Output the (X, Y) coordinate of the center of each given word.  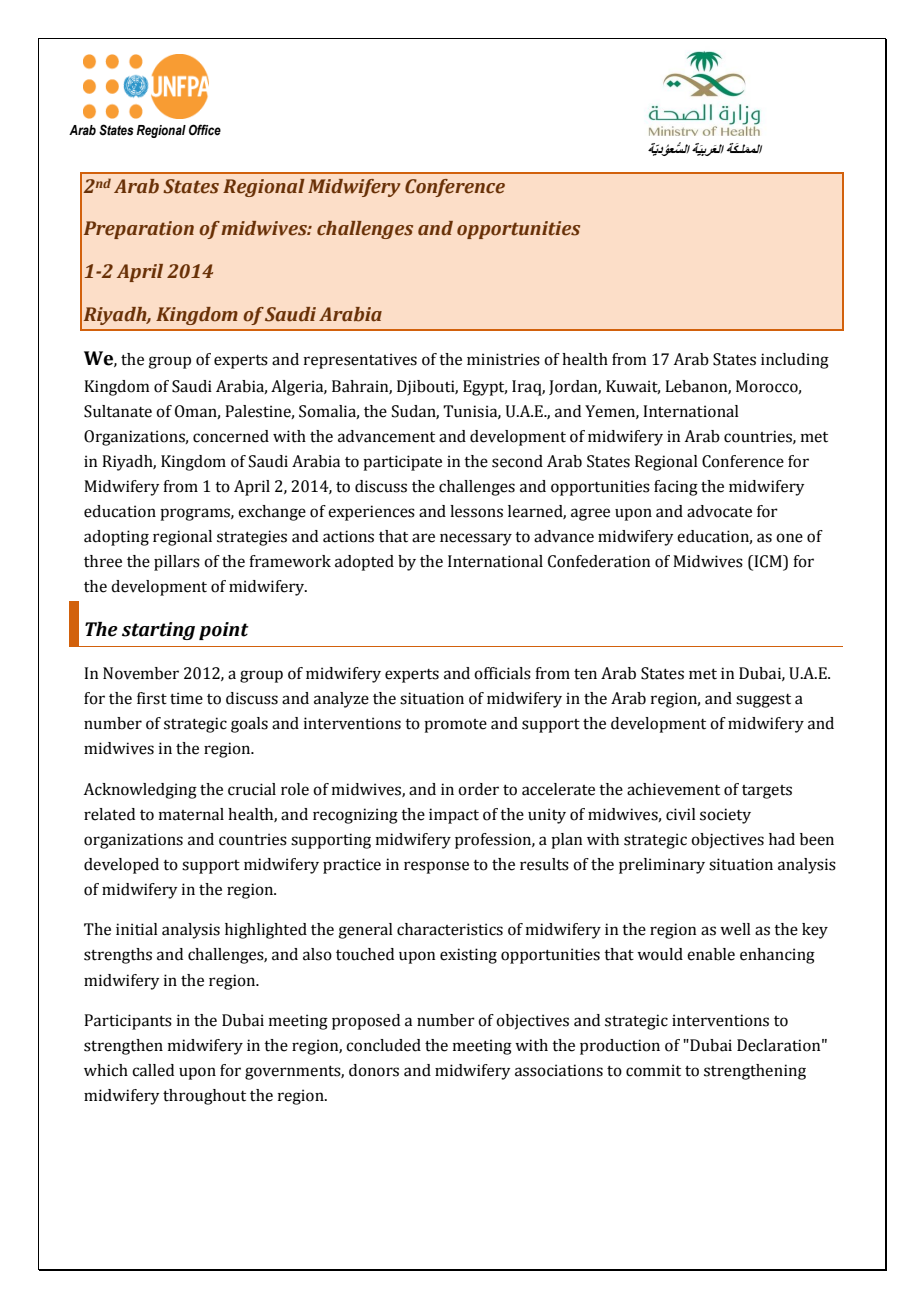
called (153, 1070)
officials (502, 673)
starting (158, 631)
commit (653, 1070)
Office (205, 130)
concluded (383, 1045)
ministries (503, 359)
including (795, 361)
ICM (768, 562)
